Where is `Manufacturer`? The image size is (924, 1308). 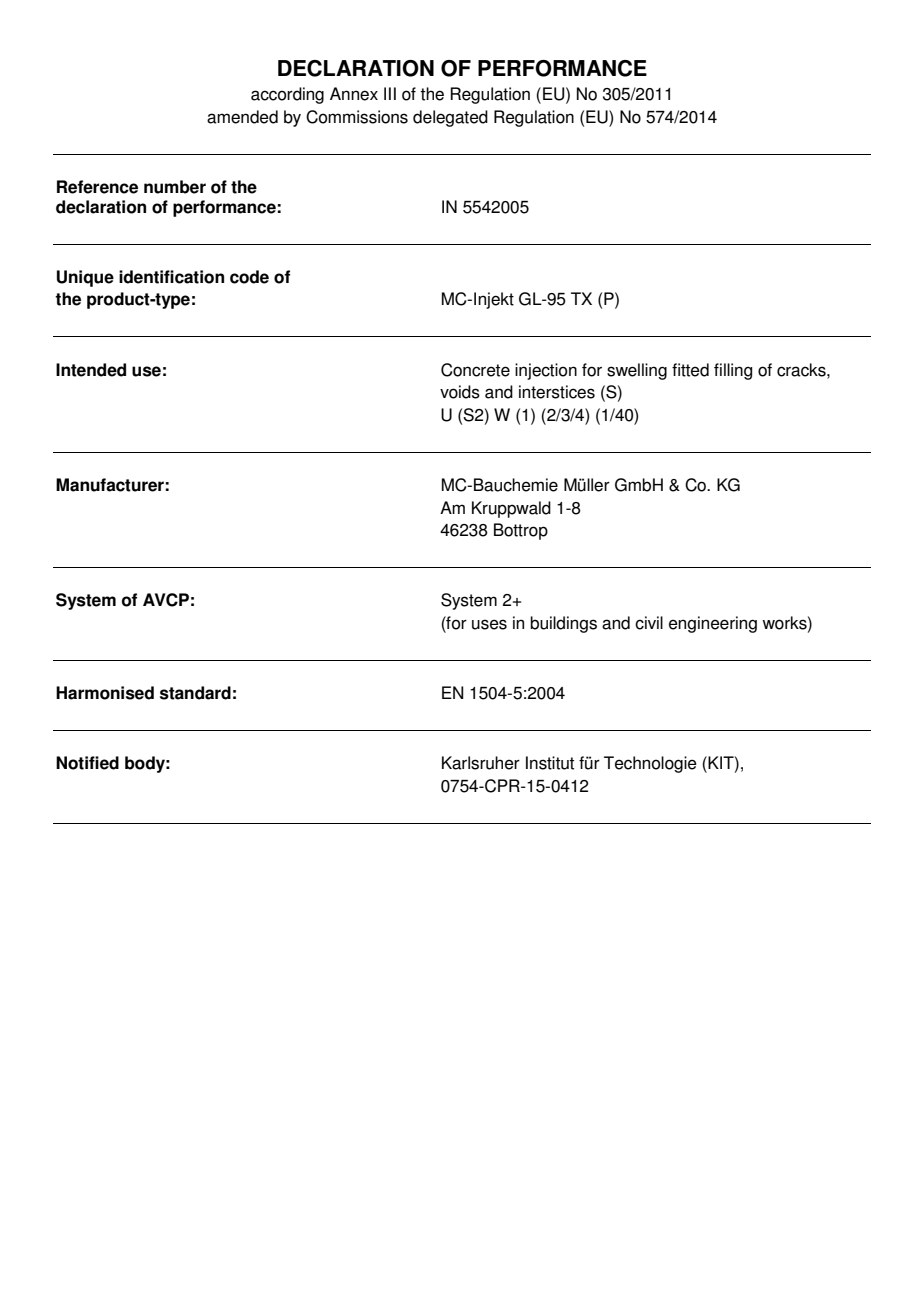 Manufacturer is located at coordinates (110, 485).
